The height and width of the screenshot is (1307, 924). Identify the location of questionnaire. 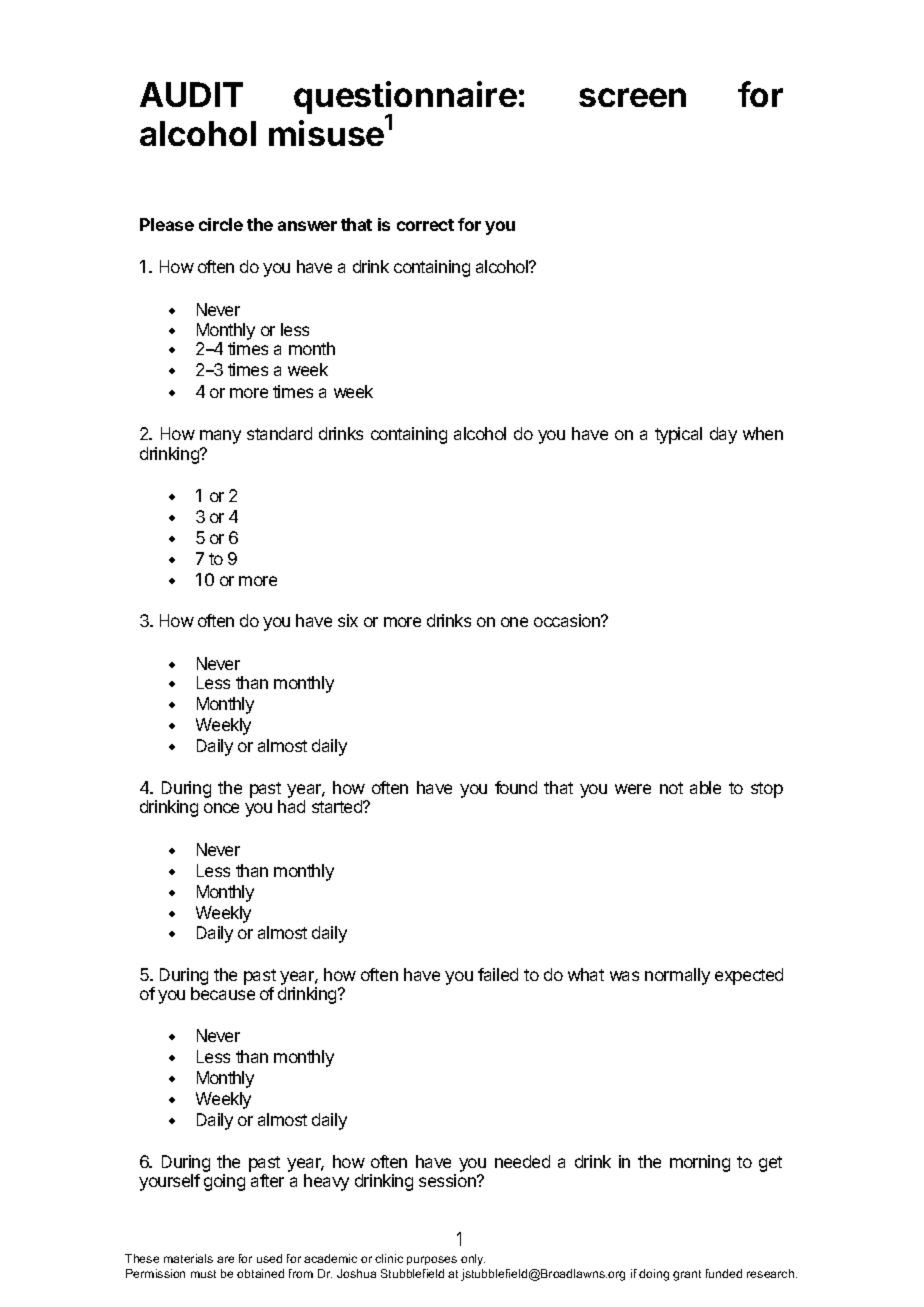
(405, 99).
